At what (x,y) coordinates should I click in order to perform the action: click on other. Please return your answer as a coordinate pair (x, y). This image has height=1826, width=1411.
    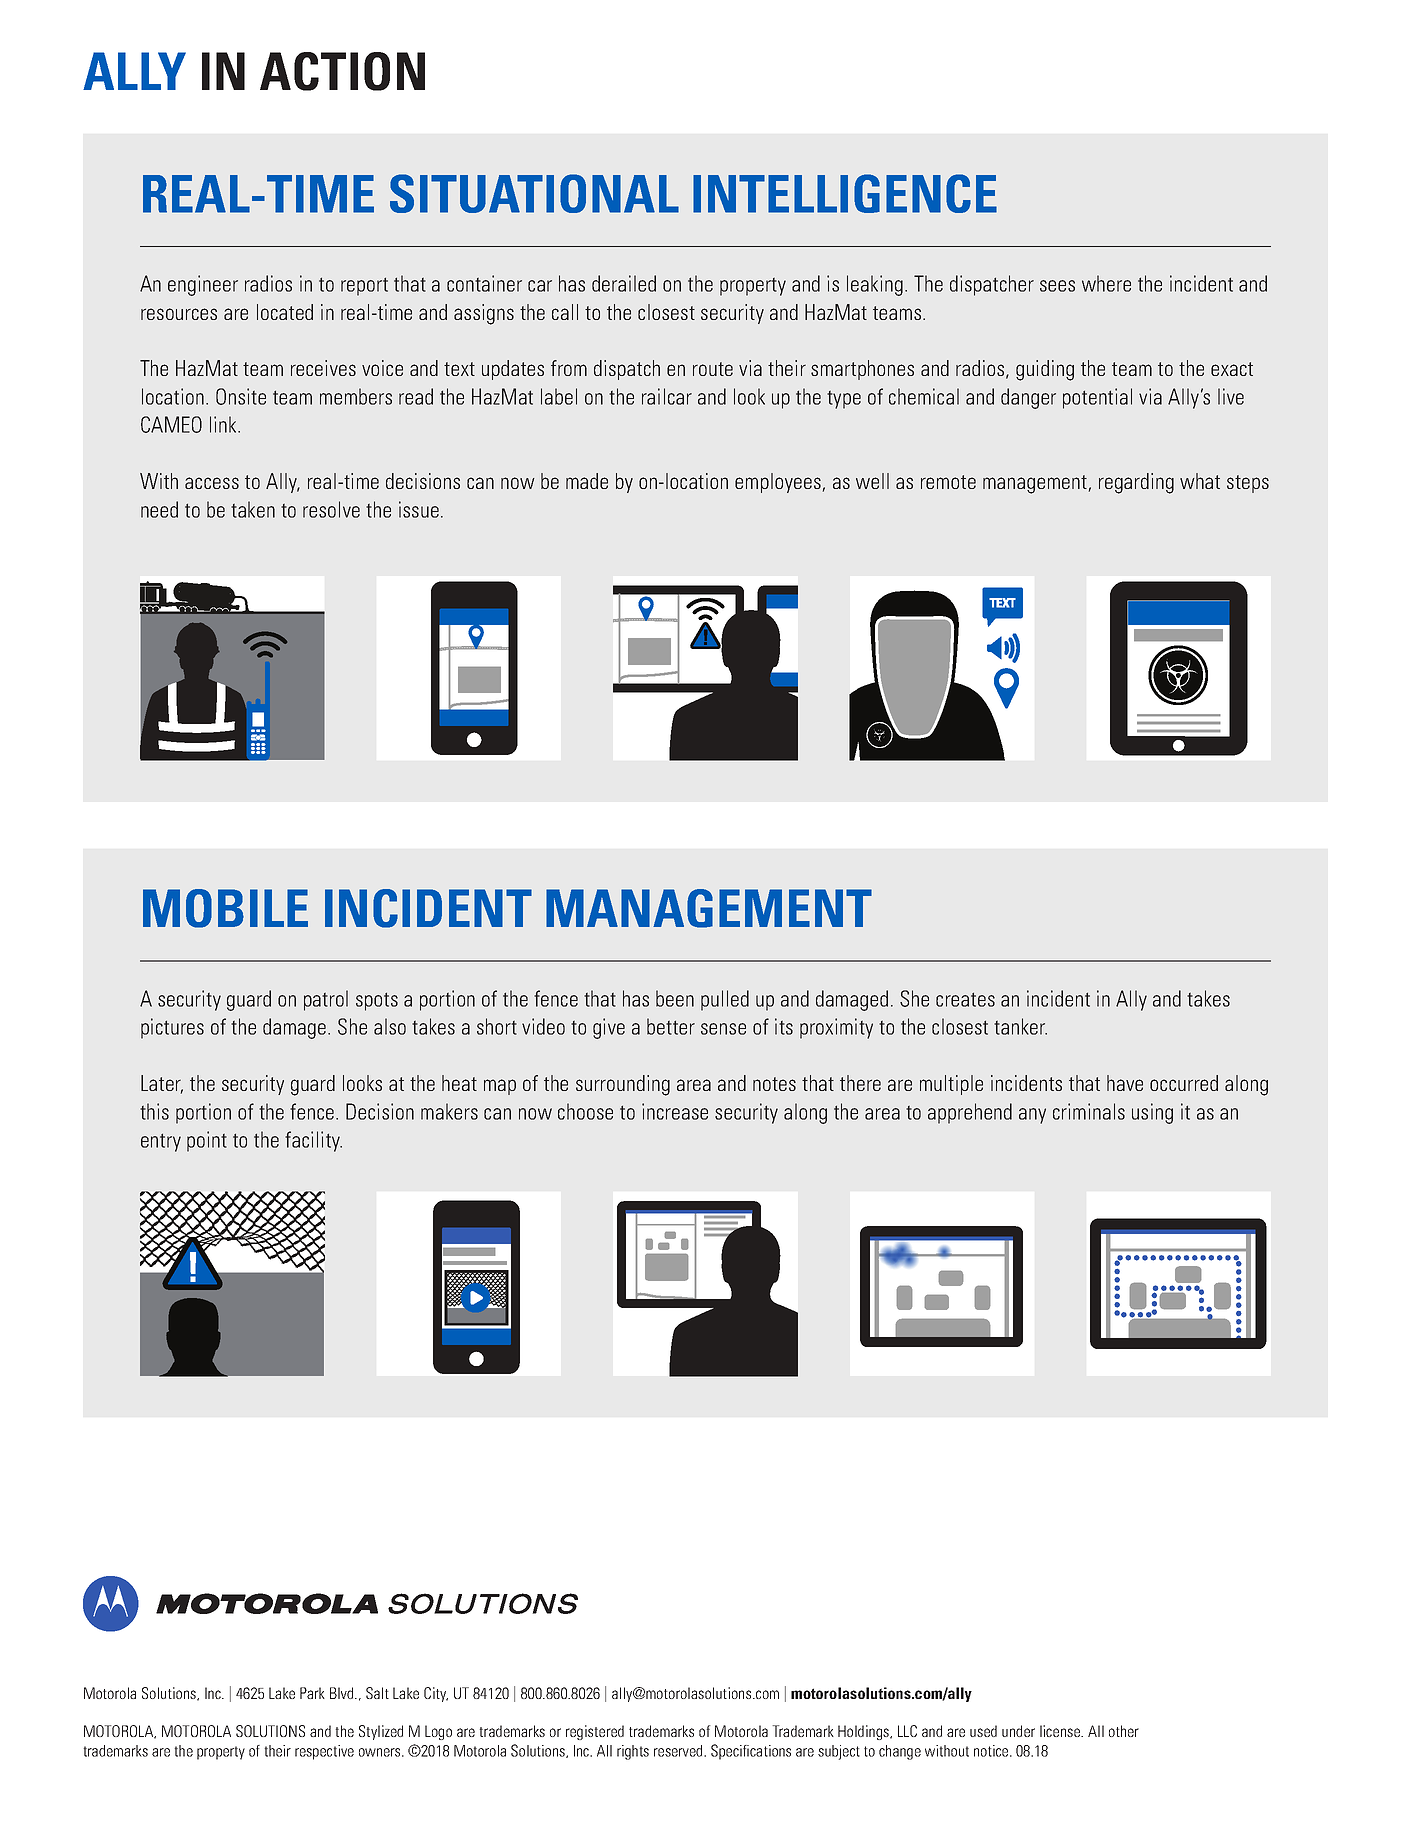
    Looking at the image, I should click on (1124, 1731).
